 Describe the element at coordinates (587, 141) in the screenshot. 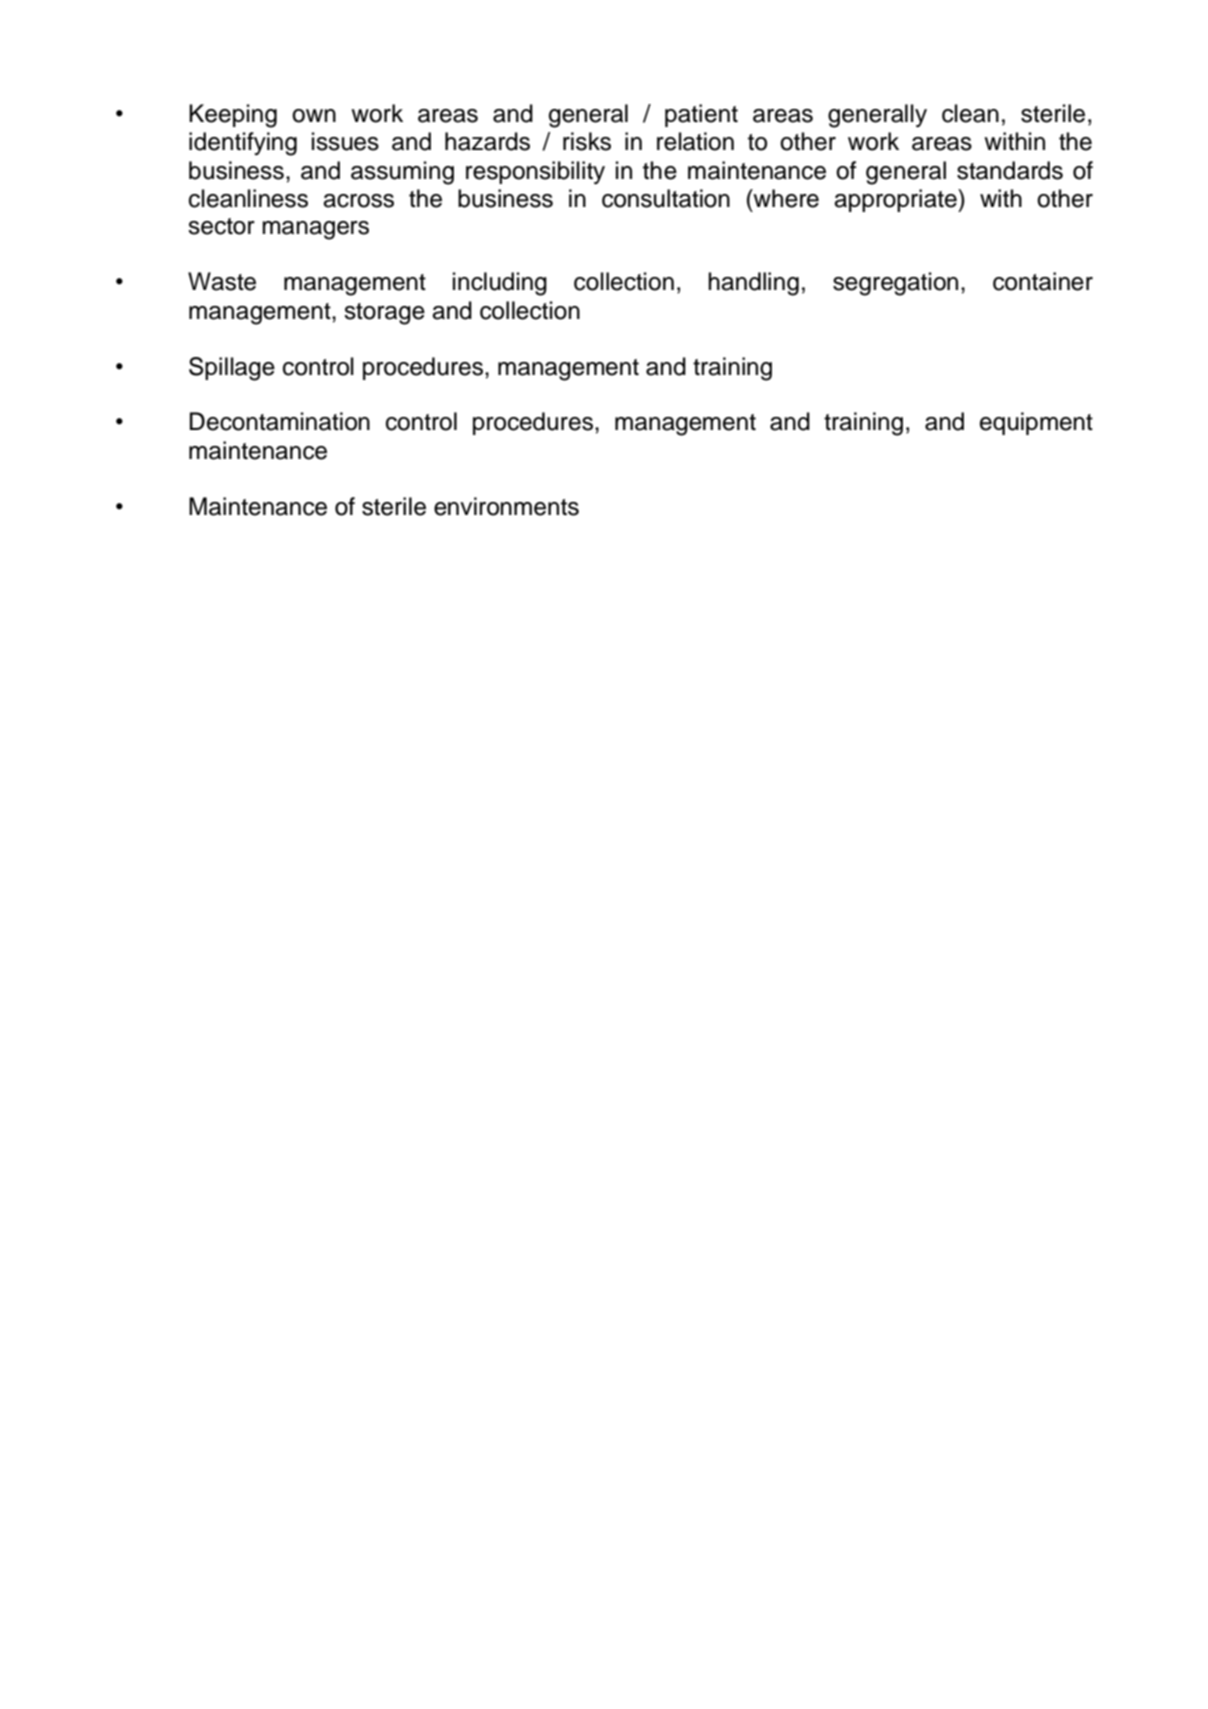

I see `risks` at that location.
